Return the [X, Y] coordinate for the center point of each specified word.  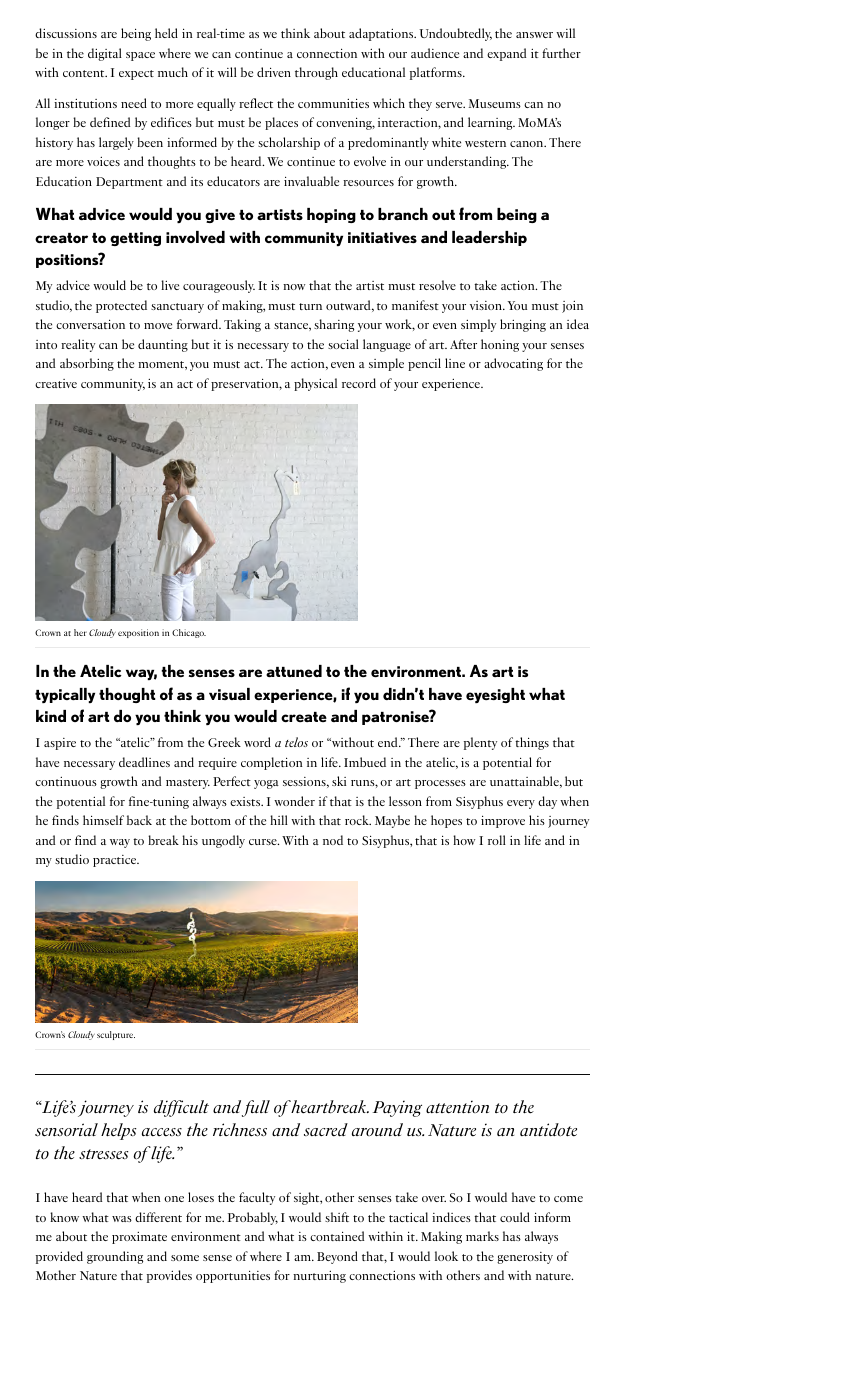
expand [506, 54]
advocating [513, 364]
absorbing [87, 364]
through [316, 73]
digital [105, 54]
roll [497, 840]
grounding [115, 1257]
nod [333, 840]
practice [116, 861]
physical [315, 384]
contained [337, 1236]
